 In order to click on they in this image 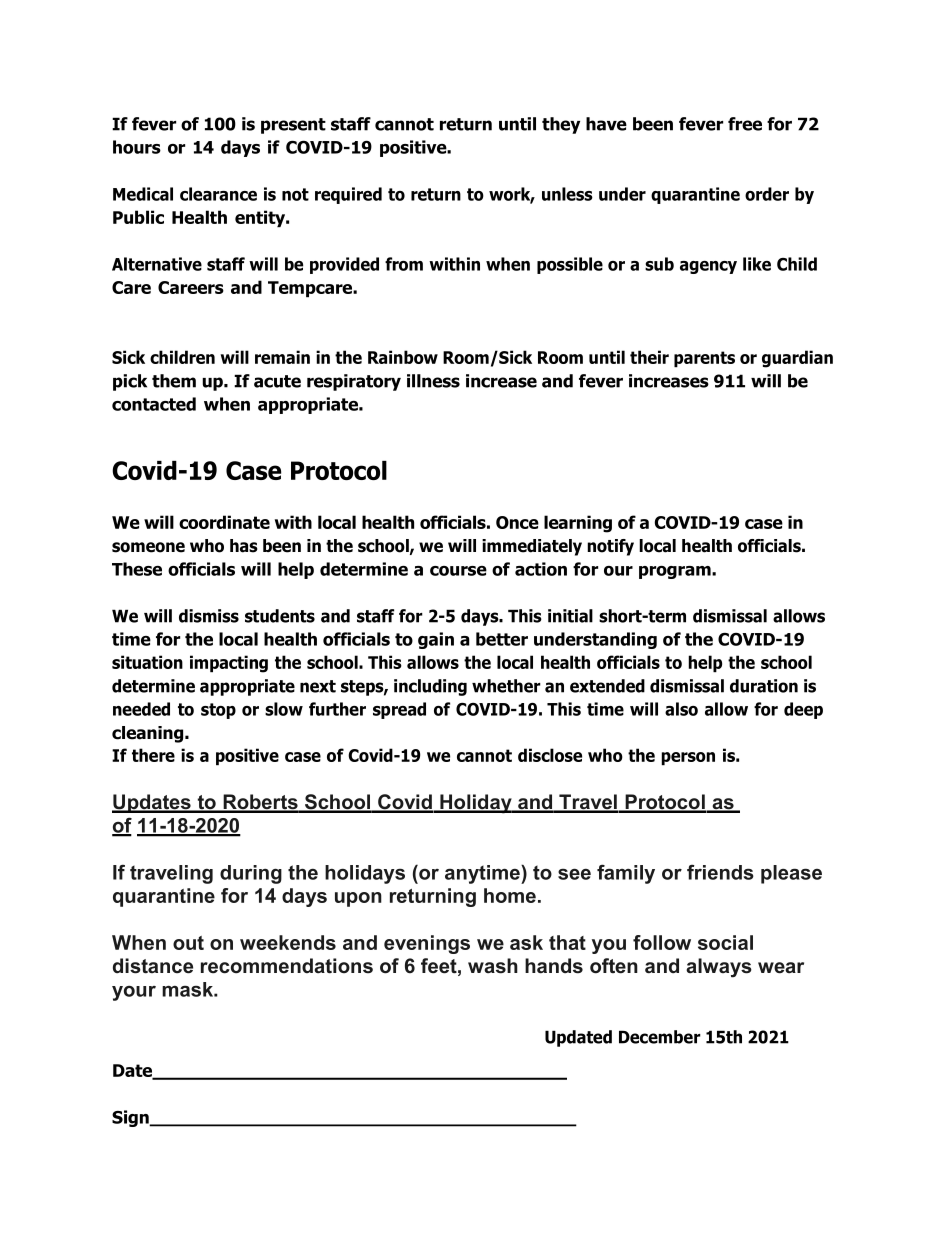, I will do `click(561, 125)`.
